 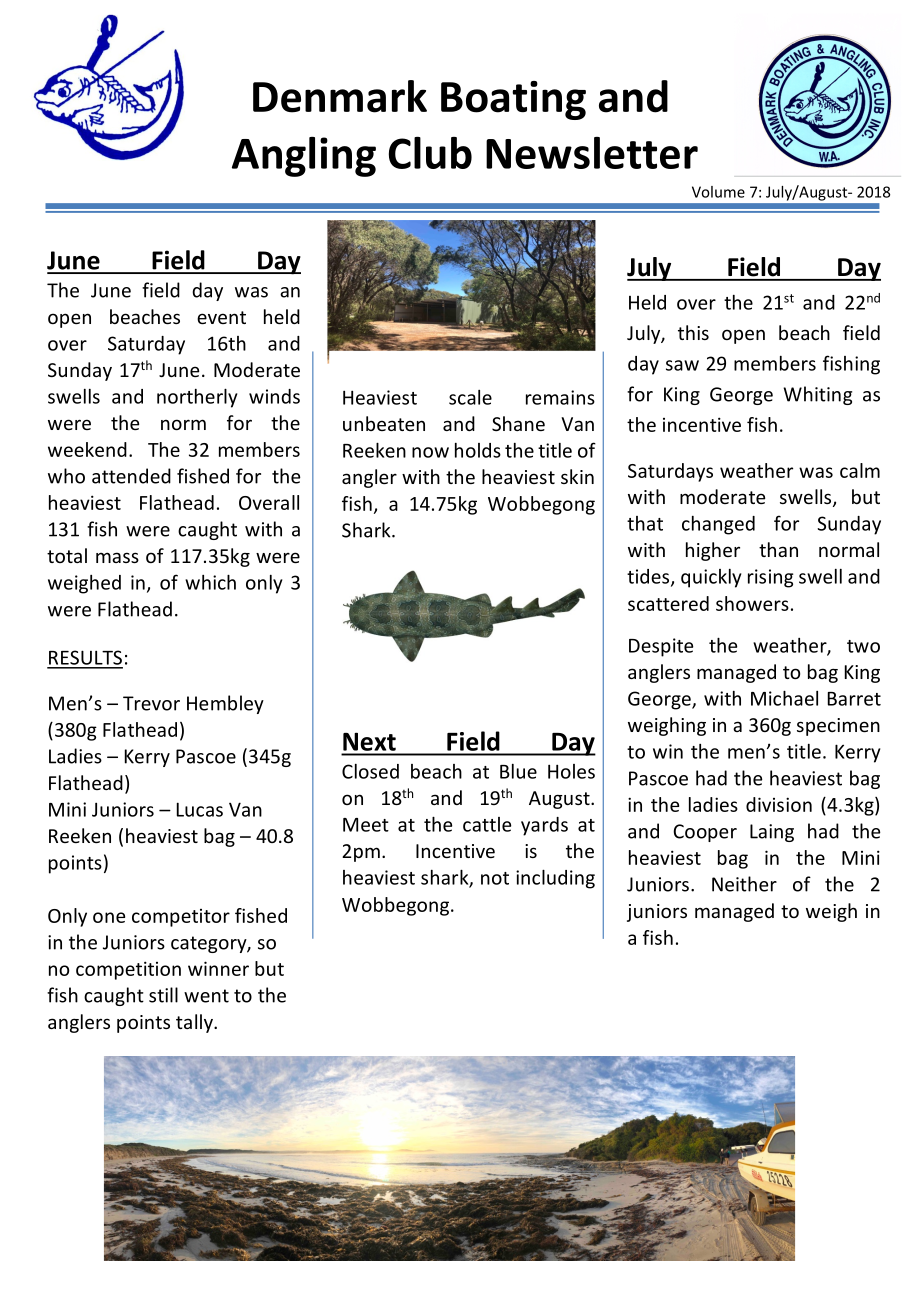 What do you see at coordinates (817, 395) in the page?
I see `Whiting` at bounding box center [817, 395].
